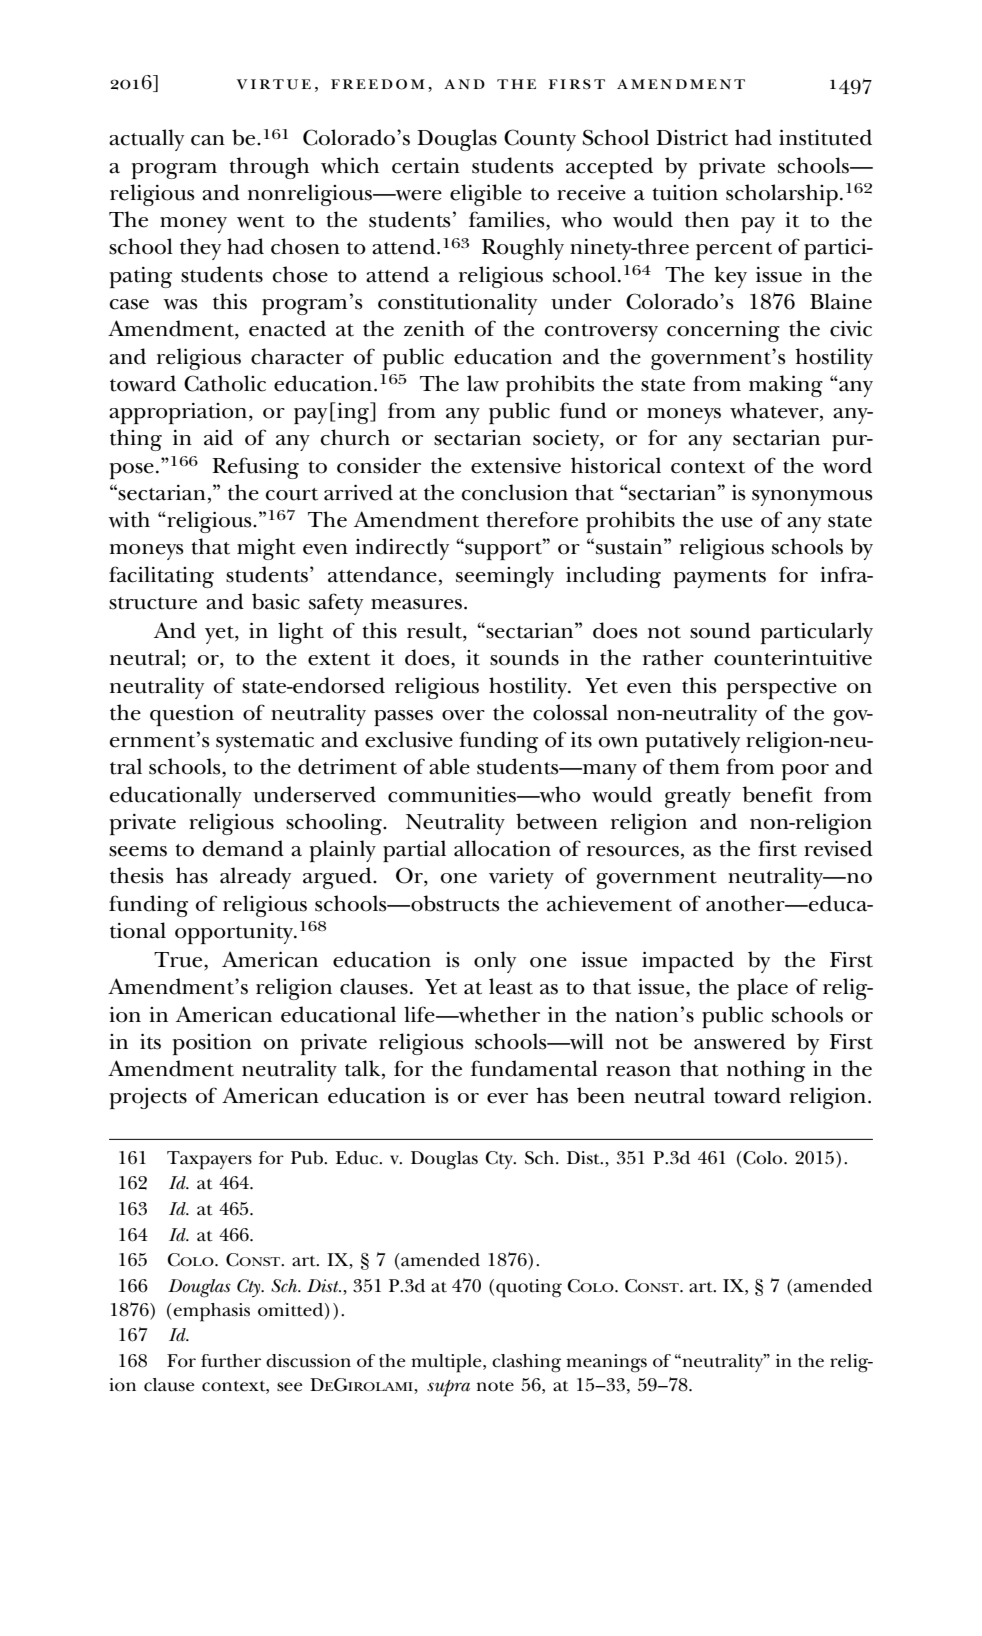 This screenshot has height=1636, width=982. I want to click on meanings, so click(606, 1363).
